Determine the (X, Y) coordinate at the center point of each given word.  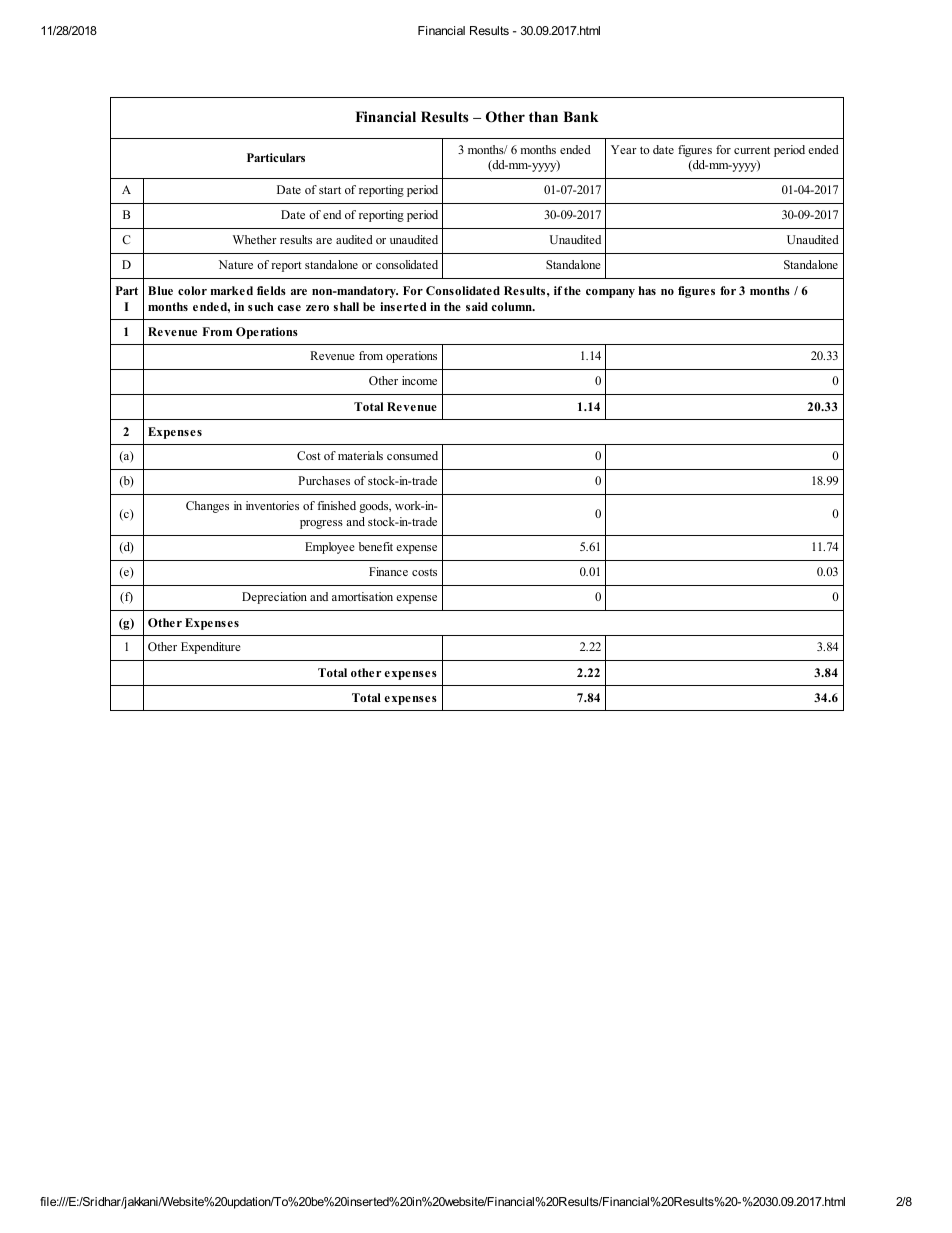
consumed (412, 455)
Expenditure (211, 648)
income (419, 380)
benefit (376, 546)
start (330, 190)
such (260, 306)
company (610, 293)
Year (624, 149)
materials (360, 455)
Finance (388, 571)
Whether (255, 239)
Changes (207, 507)
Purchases (324, 480)
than (543, 116)
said (477, 306)
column (512, 306)
